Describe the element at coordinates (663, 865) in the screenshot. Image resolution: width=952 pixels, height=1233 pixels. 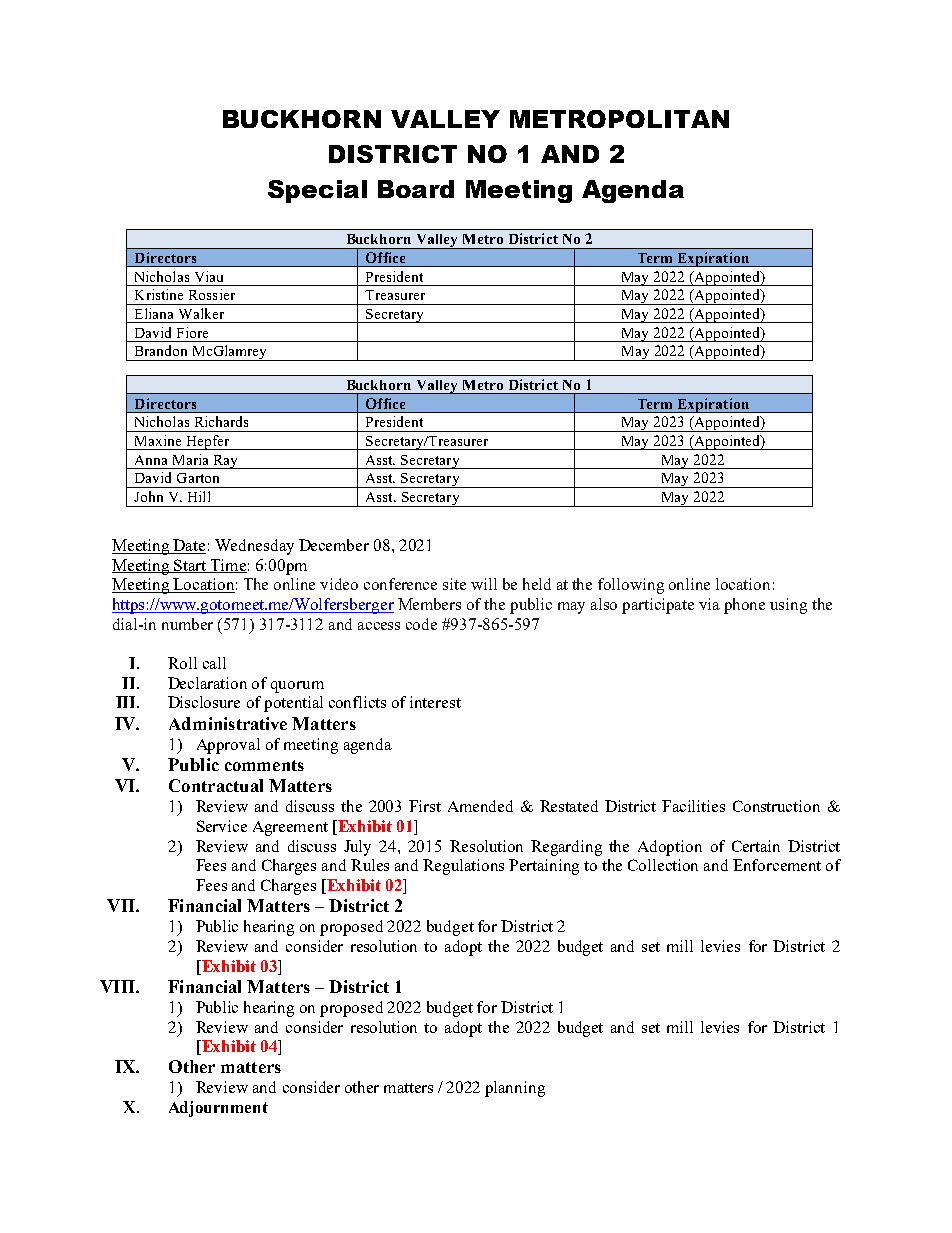
I see `Collection` at that location.
